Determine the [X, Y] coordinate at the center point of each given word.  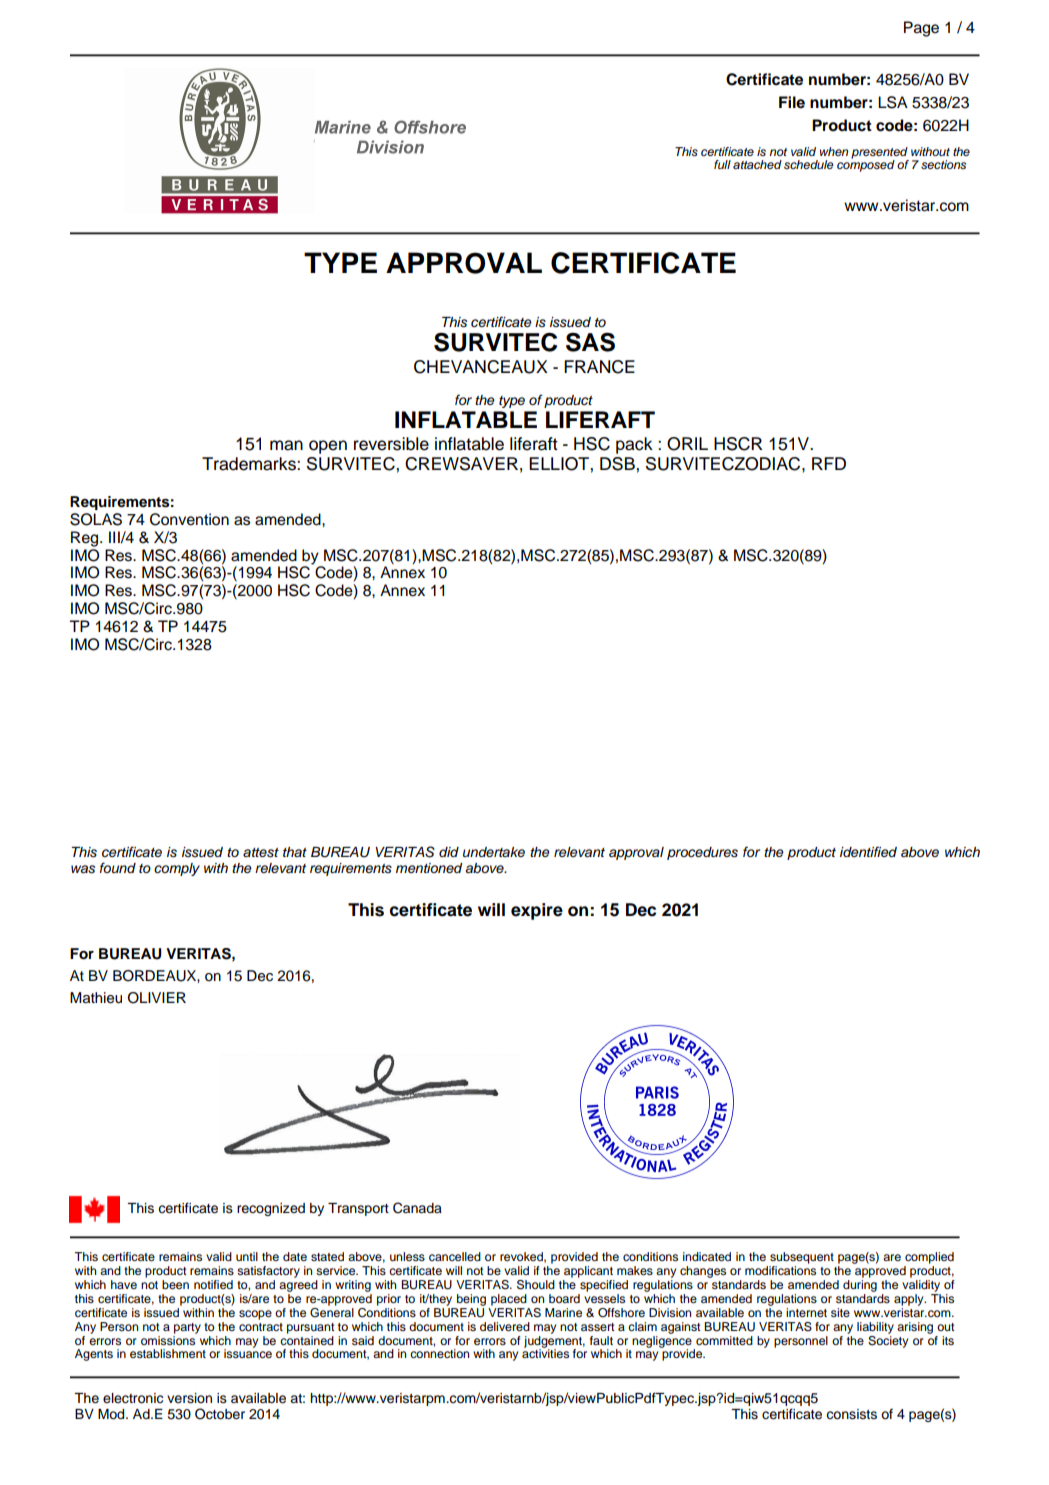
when [834, 151]
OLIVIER [157, 998]
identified [868, 851]
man [286, 445]
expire [537, 911]
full [722, 164]
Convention [189, 519]
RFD [829, 463]
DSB [618, 464]
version [189, 1398]
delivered [505, 1326]
